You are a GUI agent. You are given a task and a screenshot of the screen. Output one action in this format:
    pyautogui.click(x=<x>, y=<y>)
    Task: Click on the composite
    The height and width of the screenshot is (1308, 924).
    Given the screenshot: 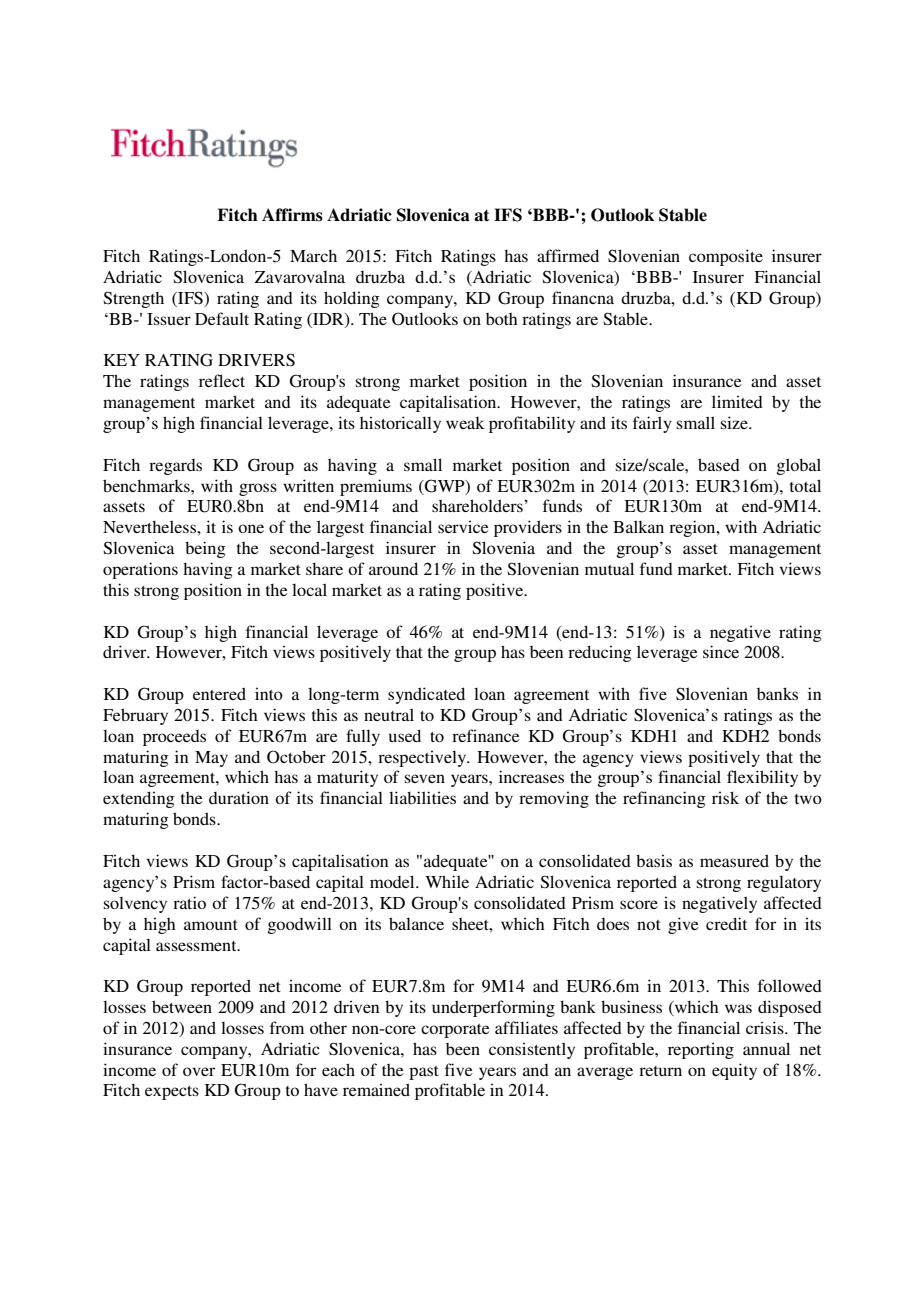 What is the action you would take?
    pyautogui.click(x=726, y=257)
